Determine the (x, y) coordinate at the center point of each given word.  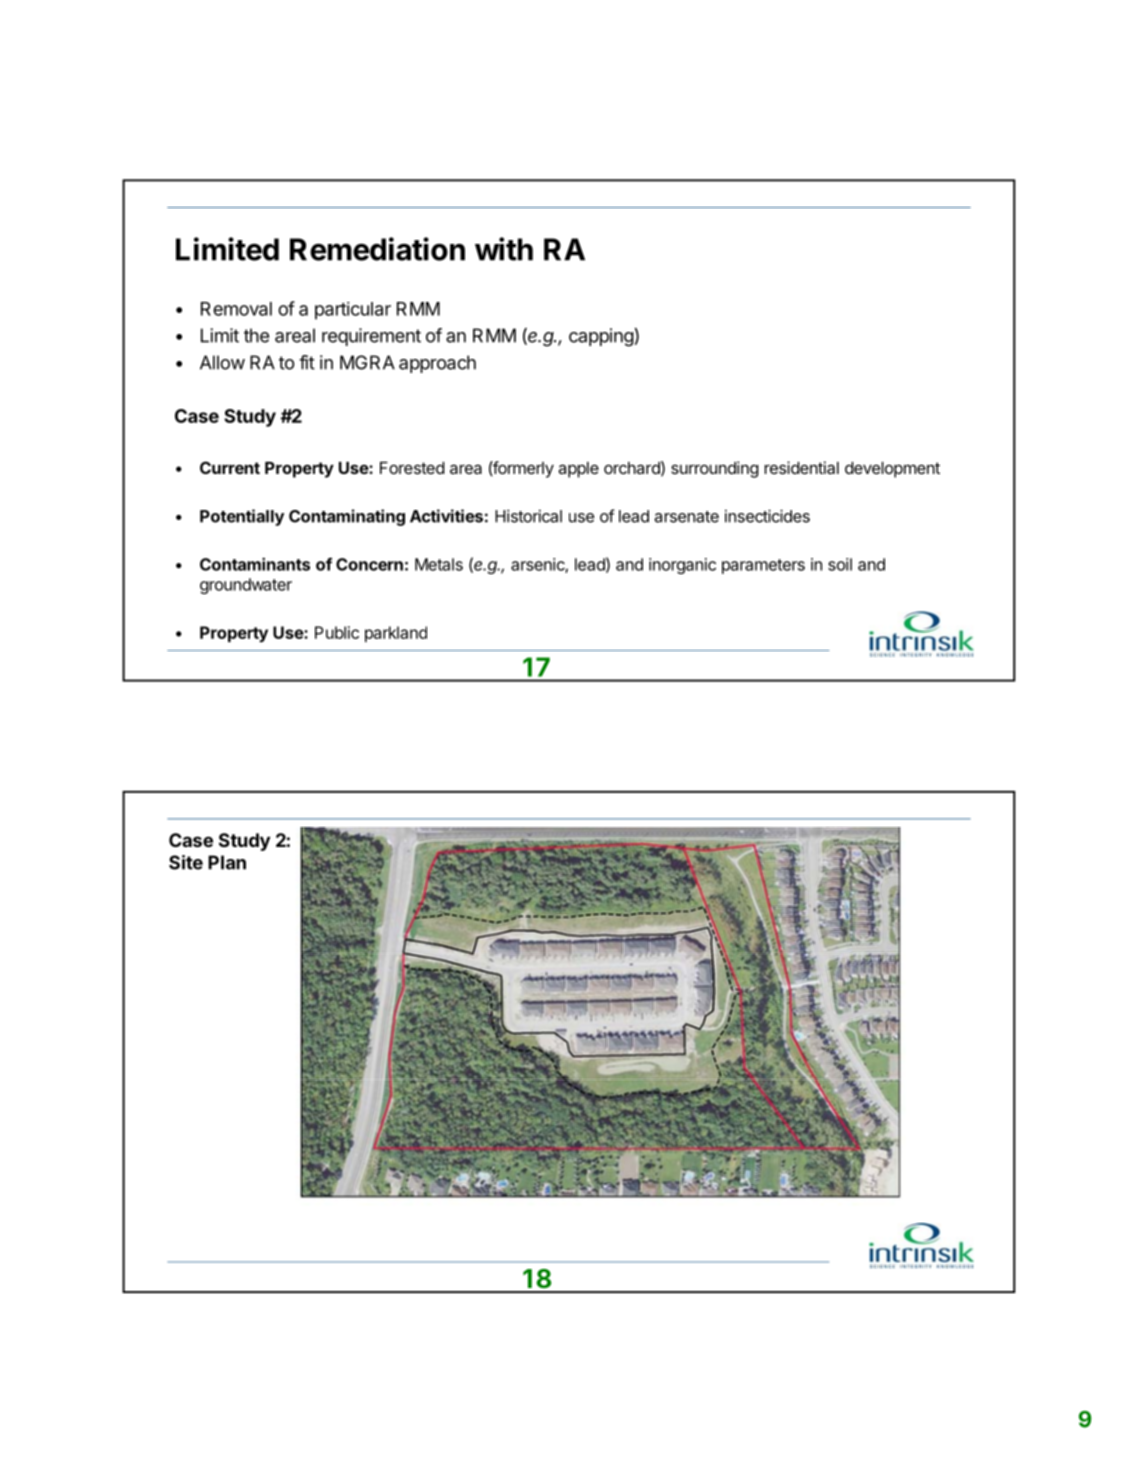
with (504, 249)
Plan (227, 862)
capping (601, 337)
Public (337, 632)
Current (230, 467)
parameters (763, 566)
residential (801, 467)
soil (840, 564)
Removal (236, 309)
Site (186, 862)
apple (578, 470)
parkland (396, 634)
